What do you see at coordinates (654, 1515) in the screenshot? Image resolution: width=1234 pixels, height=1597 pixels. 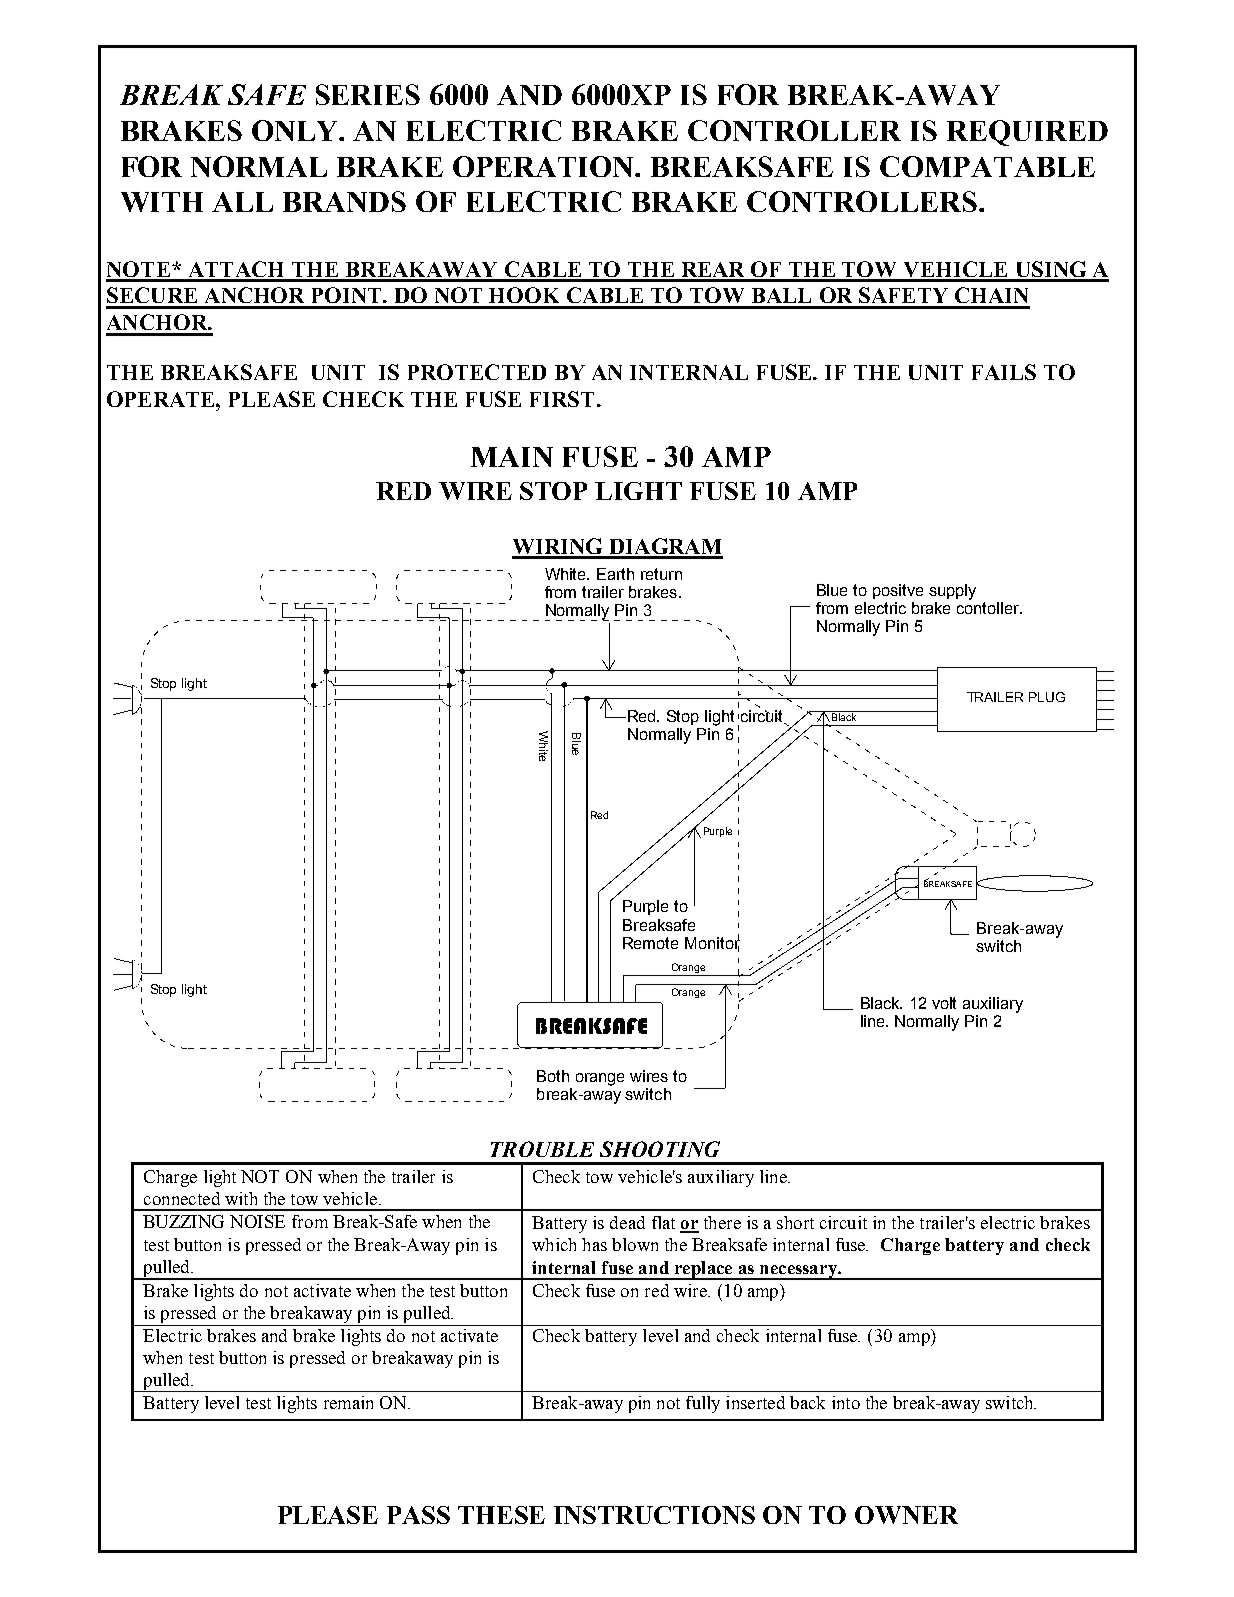 I see `INSTRUCTIONS` at bounding box center [654, 1515].
